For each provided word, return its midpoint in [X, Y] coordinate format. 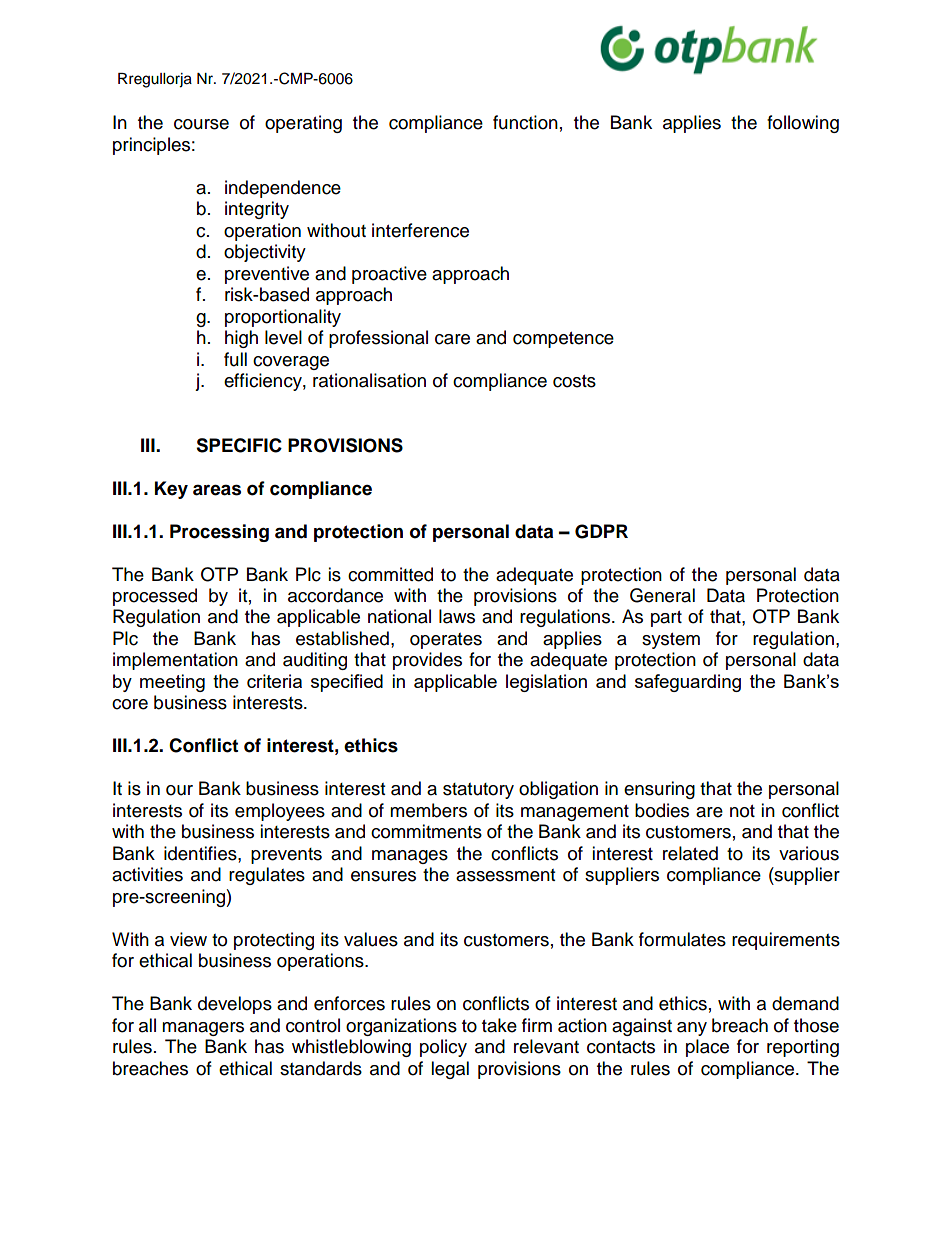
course [201, 124]
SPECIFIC [239, 445]
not [742, 811]
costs [574, 381]
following [803, 124]
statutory [478, 791]
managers [203, 1029]
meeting [172, 683]
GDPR [601, 531]
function [525, 122]
